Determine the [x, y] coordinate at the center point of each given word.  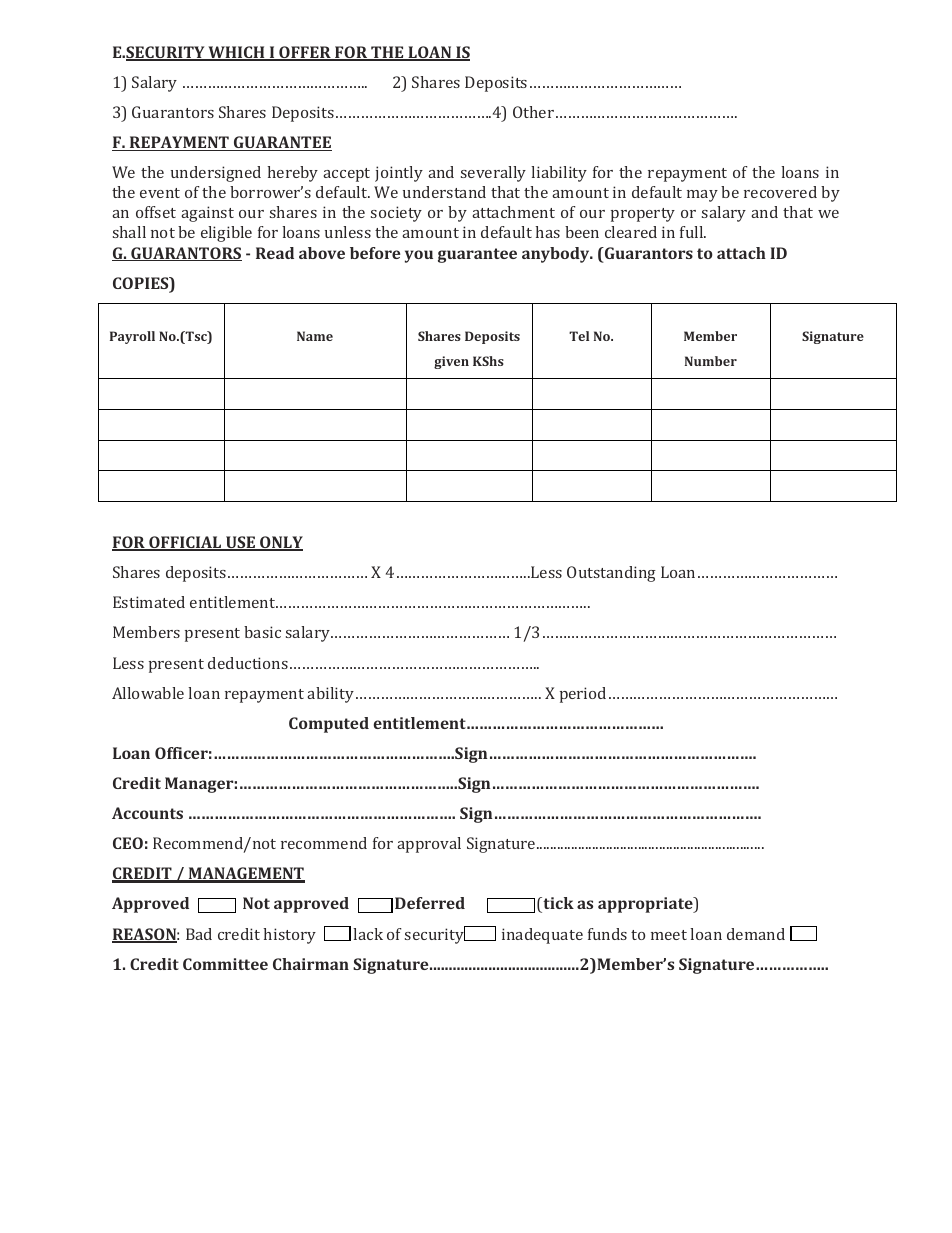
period [583, 695]
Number [711, 361]
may [702, 196]
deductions [248, 663]
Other [533, 112]
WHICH [236, 53]
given [451, 362]
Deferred [430, 903]
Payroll [132, 337]
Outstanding [611, 574]
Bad [199, 934]
